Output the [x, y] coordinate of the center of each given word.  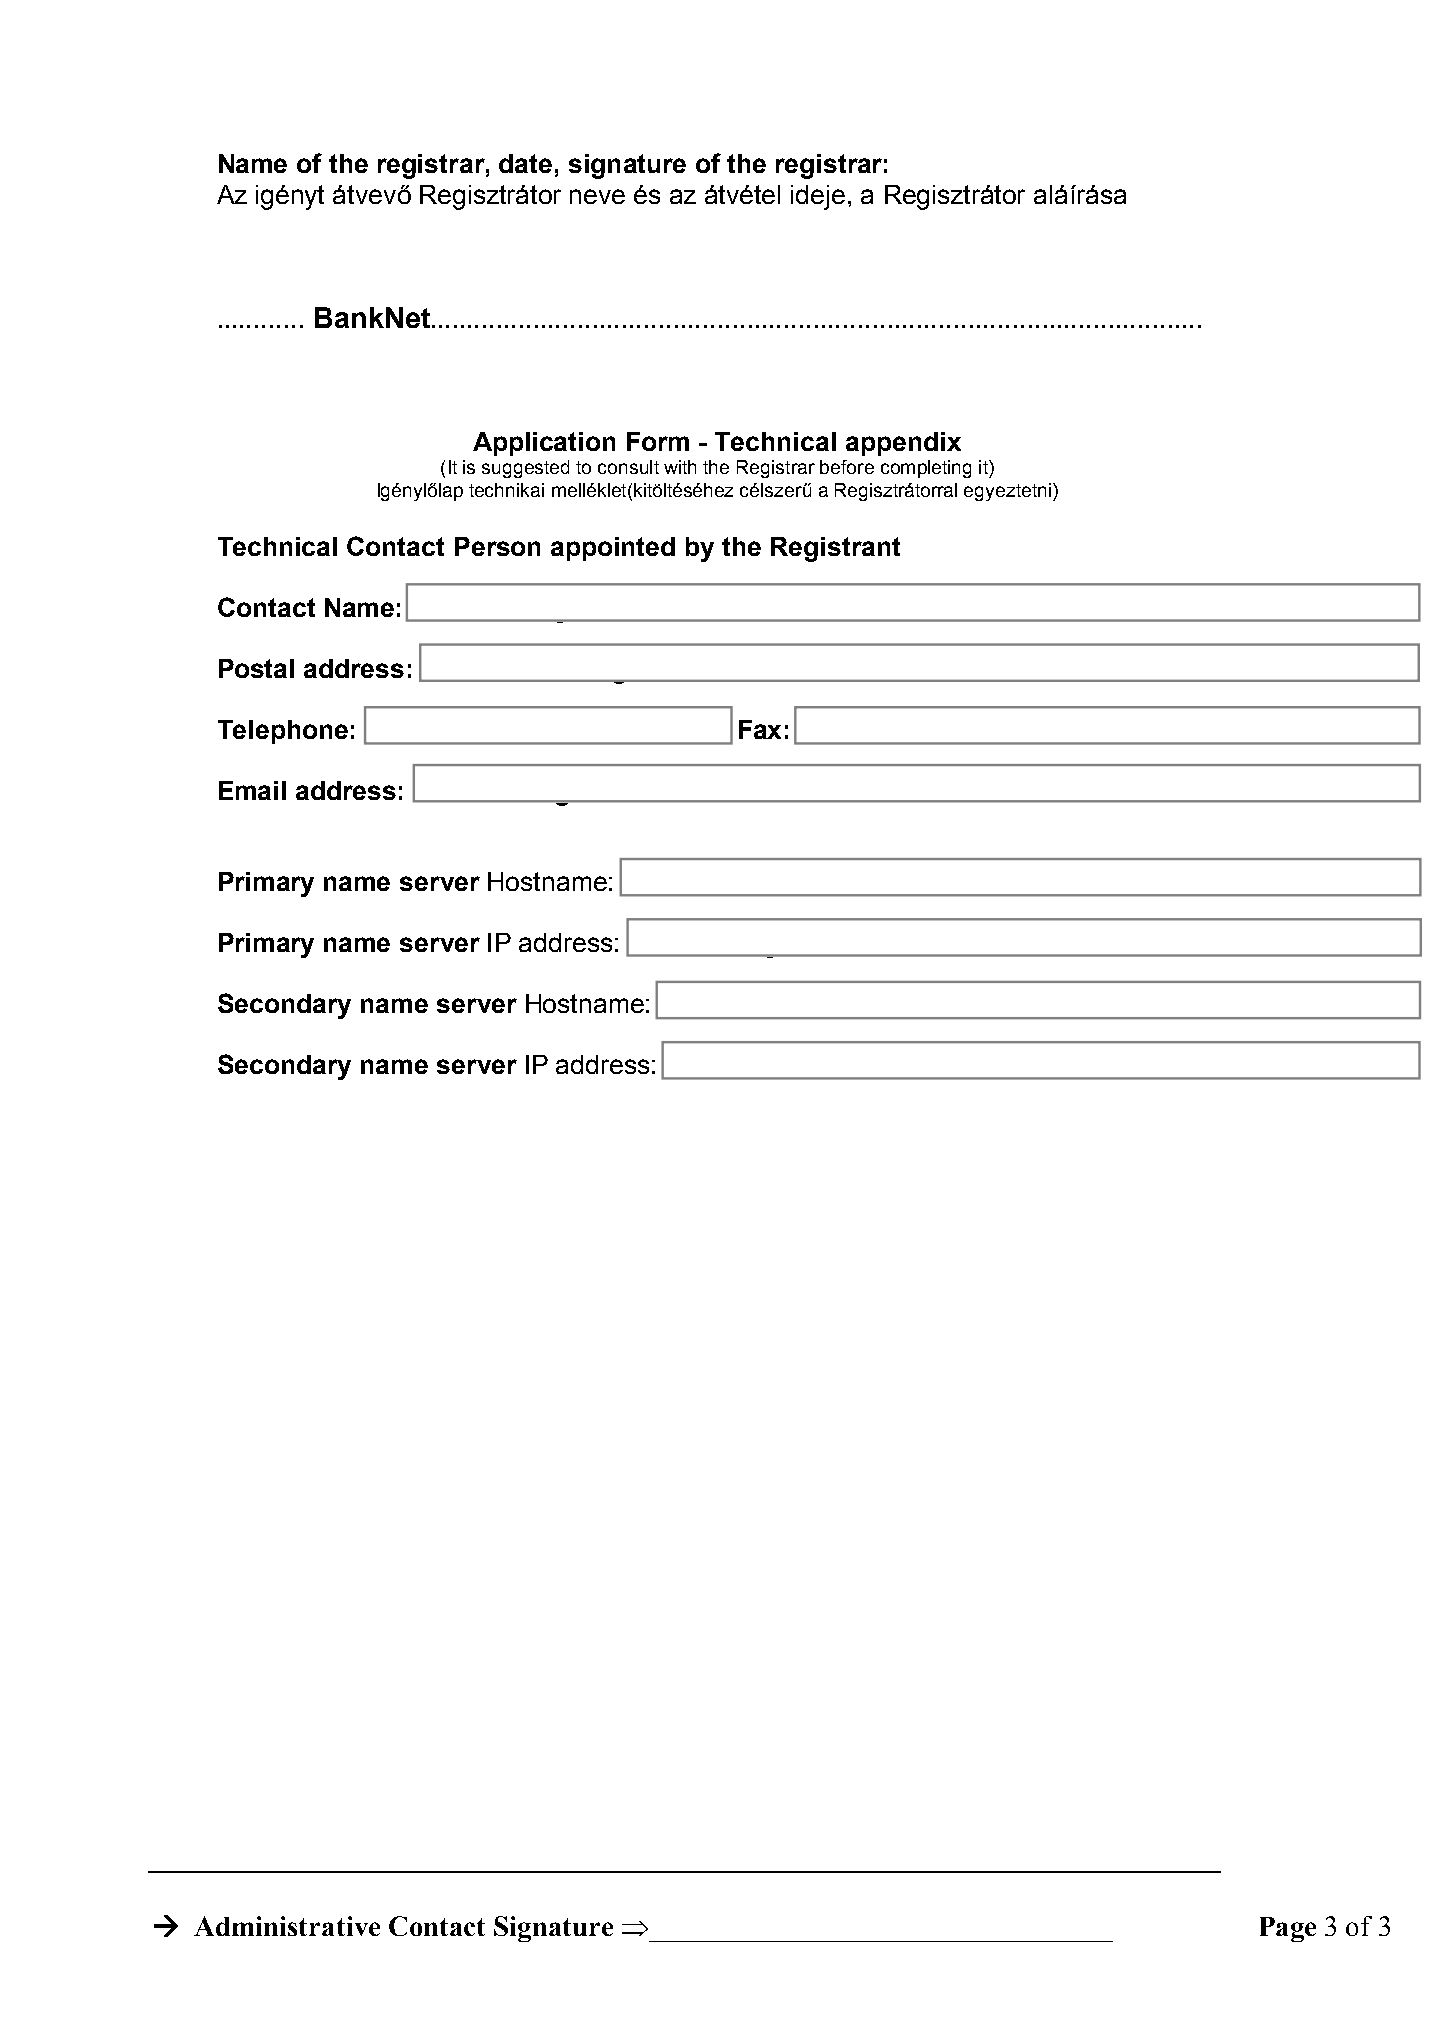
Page [1288, 1929]
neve [597, 196]
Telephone [283, 732]
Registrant [835, 549]
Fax [760, 729]
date [525, 163]
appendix [903, 444]
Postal [256, 668]
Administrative [287, 1926]
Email [252, 790]
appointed [613, 549]
